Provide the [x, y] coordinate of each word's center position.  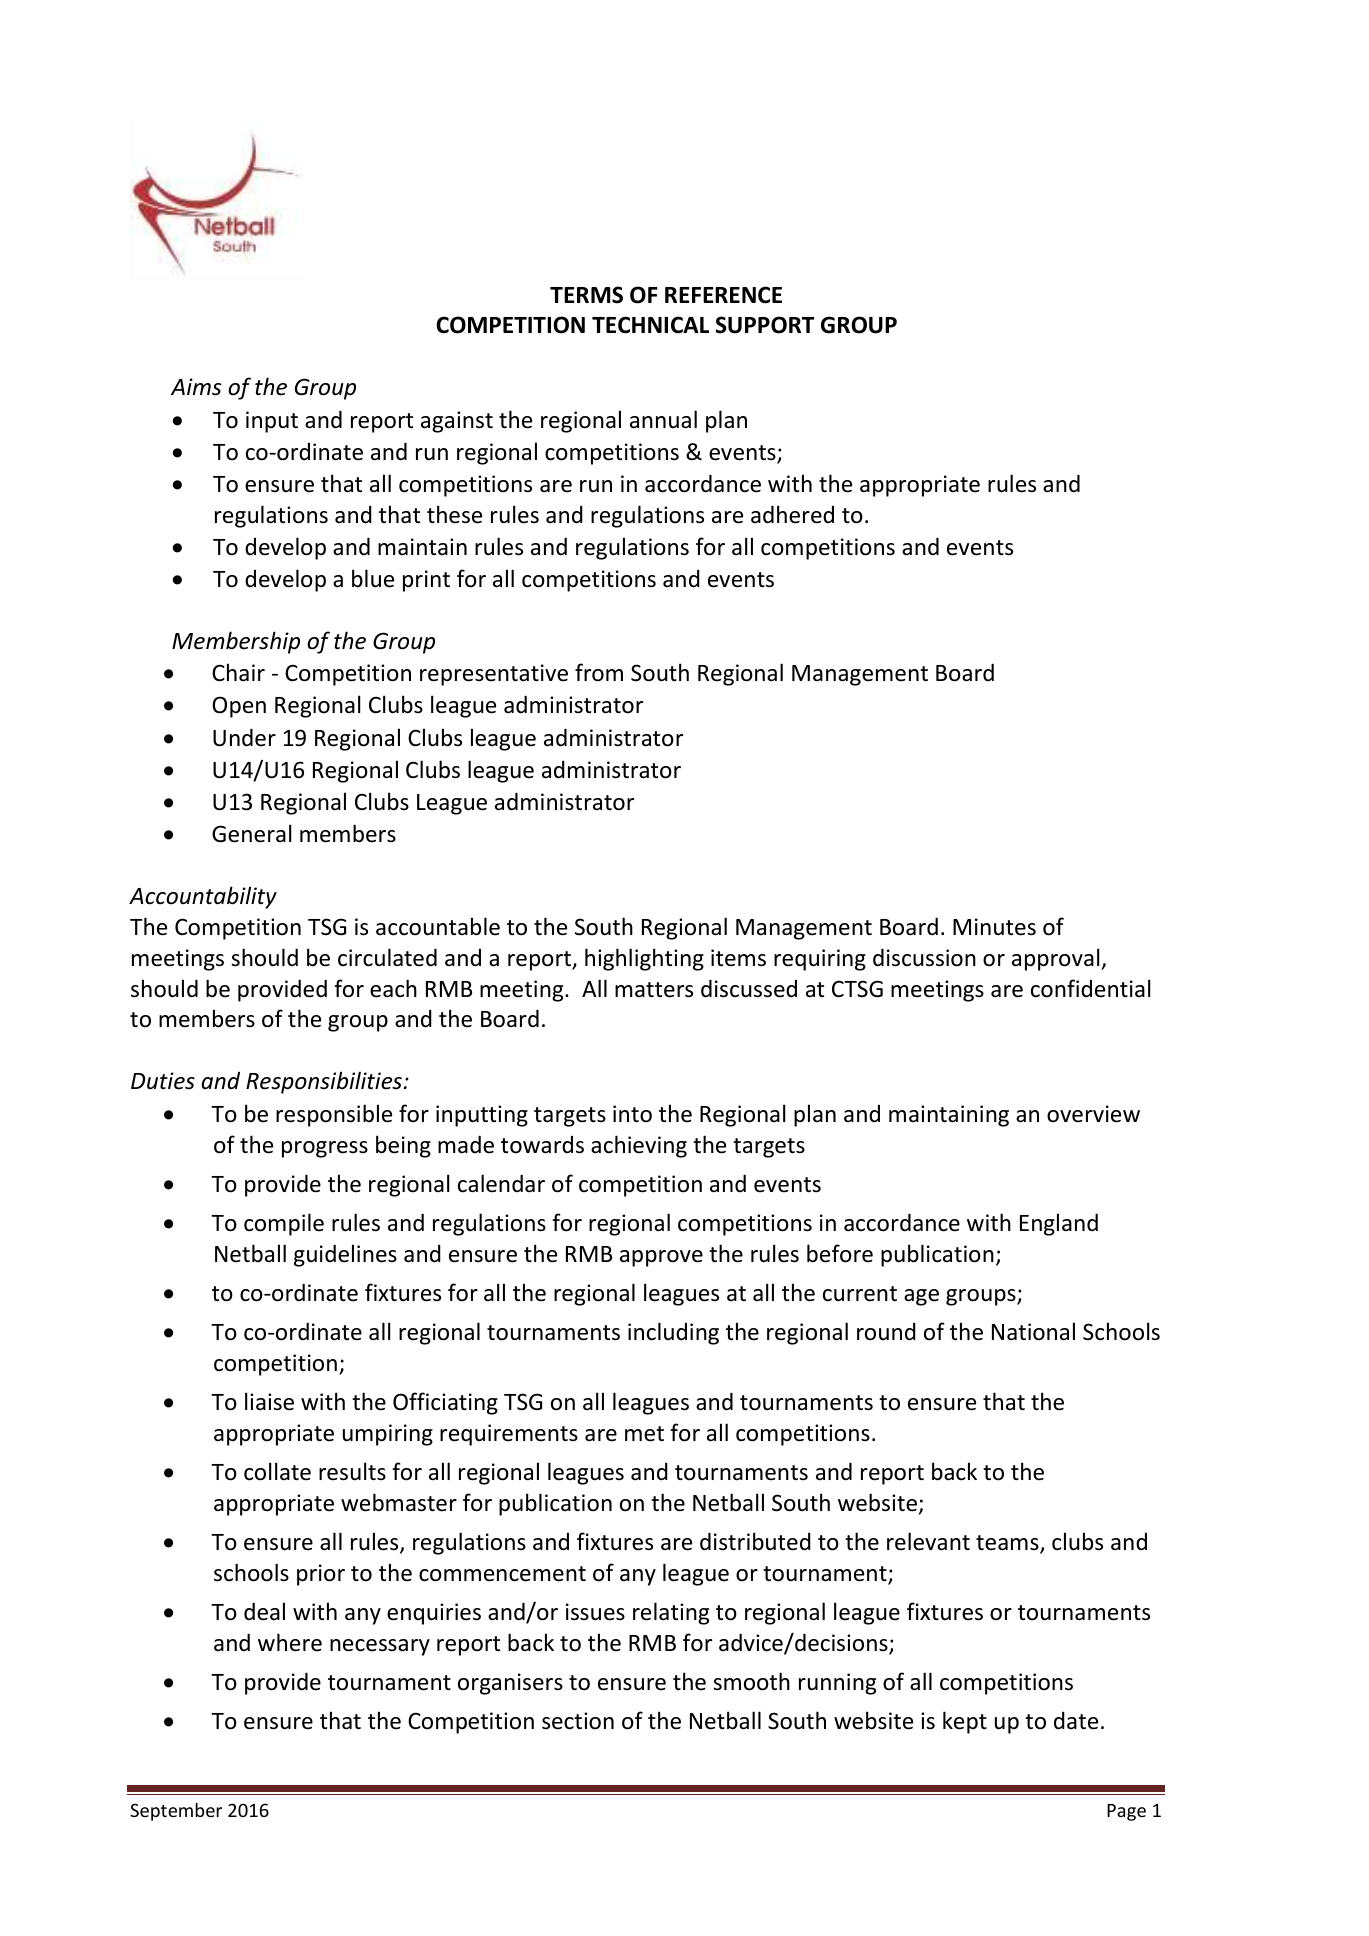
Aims [196, 387]
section [578, 1721]
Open [239, 707]
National [1033, 1331]
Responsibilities [324, 1082]
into [632, 1114]
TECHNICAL [650, 325]
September [176, 1812]
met [644, 1434]
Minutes [994, 927]
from [599, 672]
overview [1093, 1114]
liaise [269, 1401]
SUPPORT [764, 325]
